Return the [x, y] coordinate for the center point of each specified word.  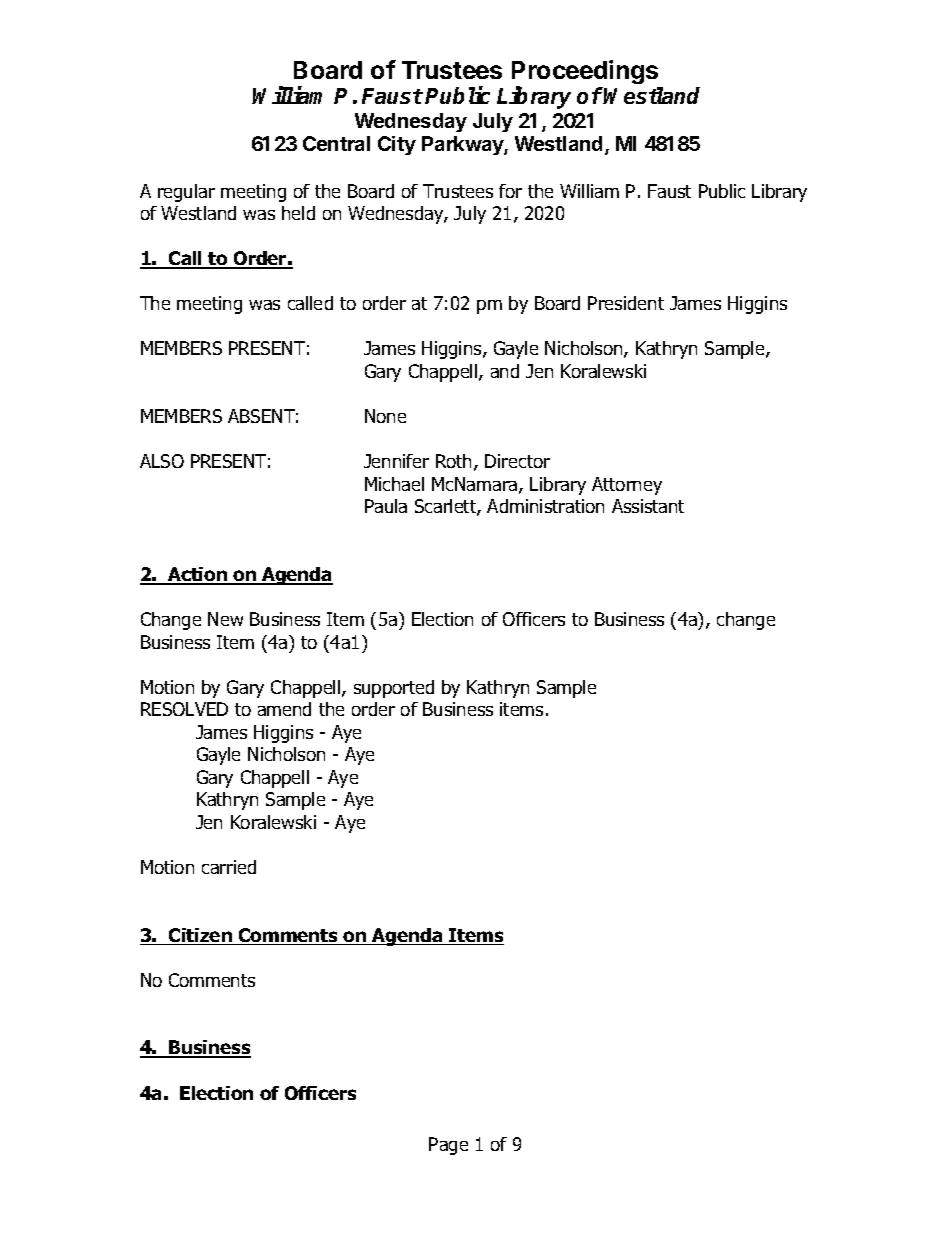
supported [394, 689]
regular [186, 193]
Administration [545, 506]
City [397, 145]
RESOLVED [184, 709]
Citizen [200, 936]
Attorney [627, 486]
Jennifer [396, 461]
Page [448, 1146]
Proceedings [585, 73]
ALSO [162, 461]
